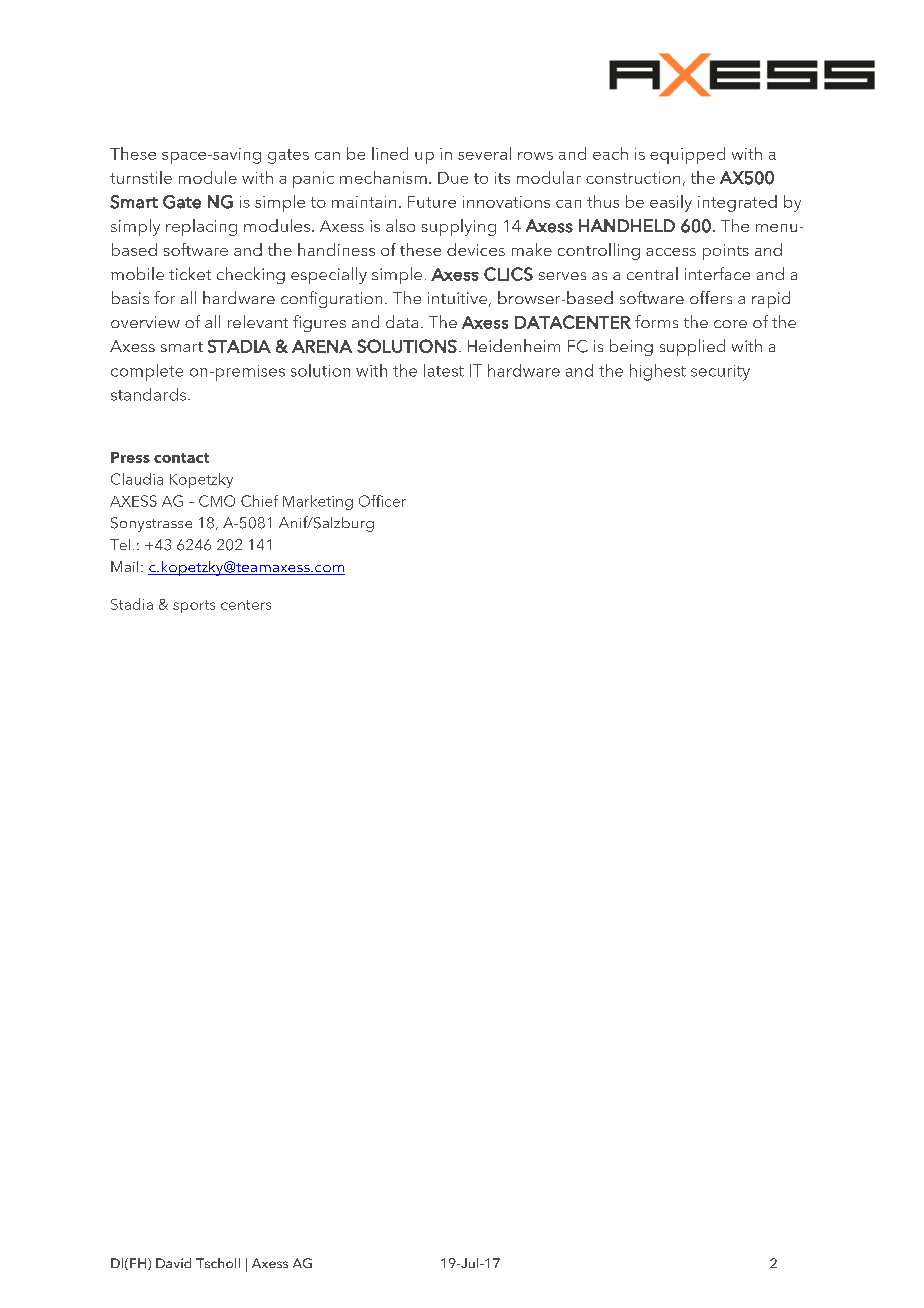 The height and width of the screenshot is (1308, 924). I want to click on centers, so click(246, 605).
